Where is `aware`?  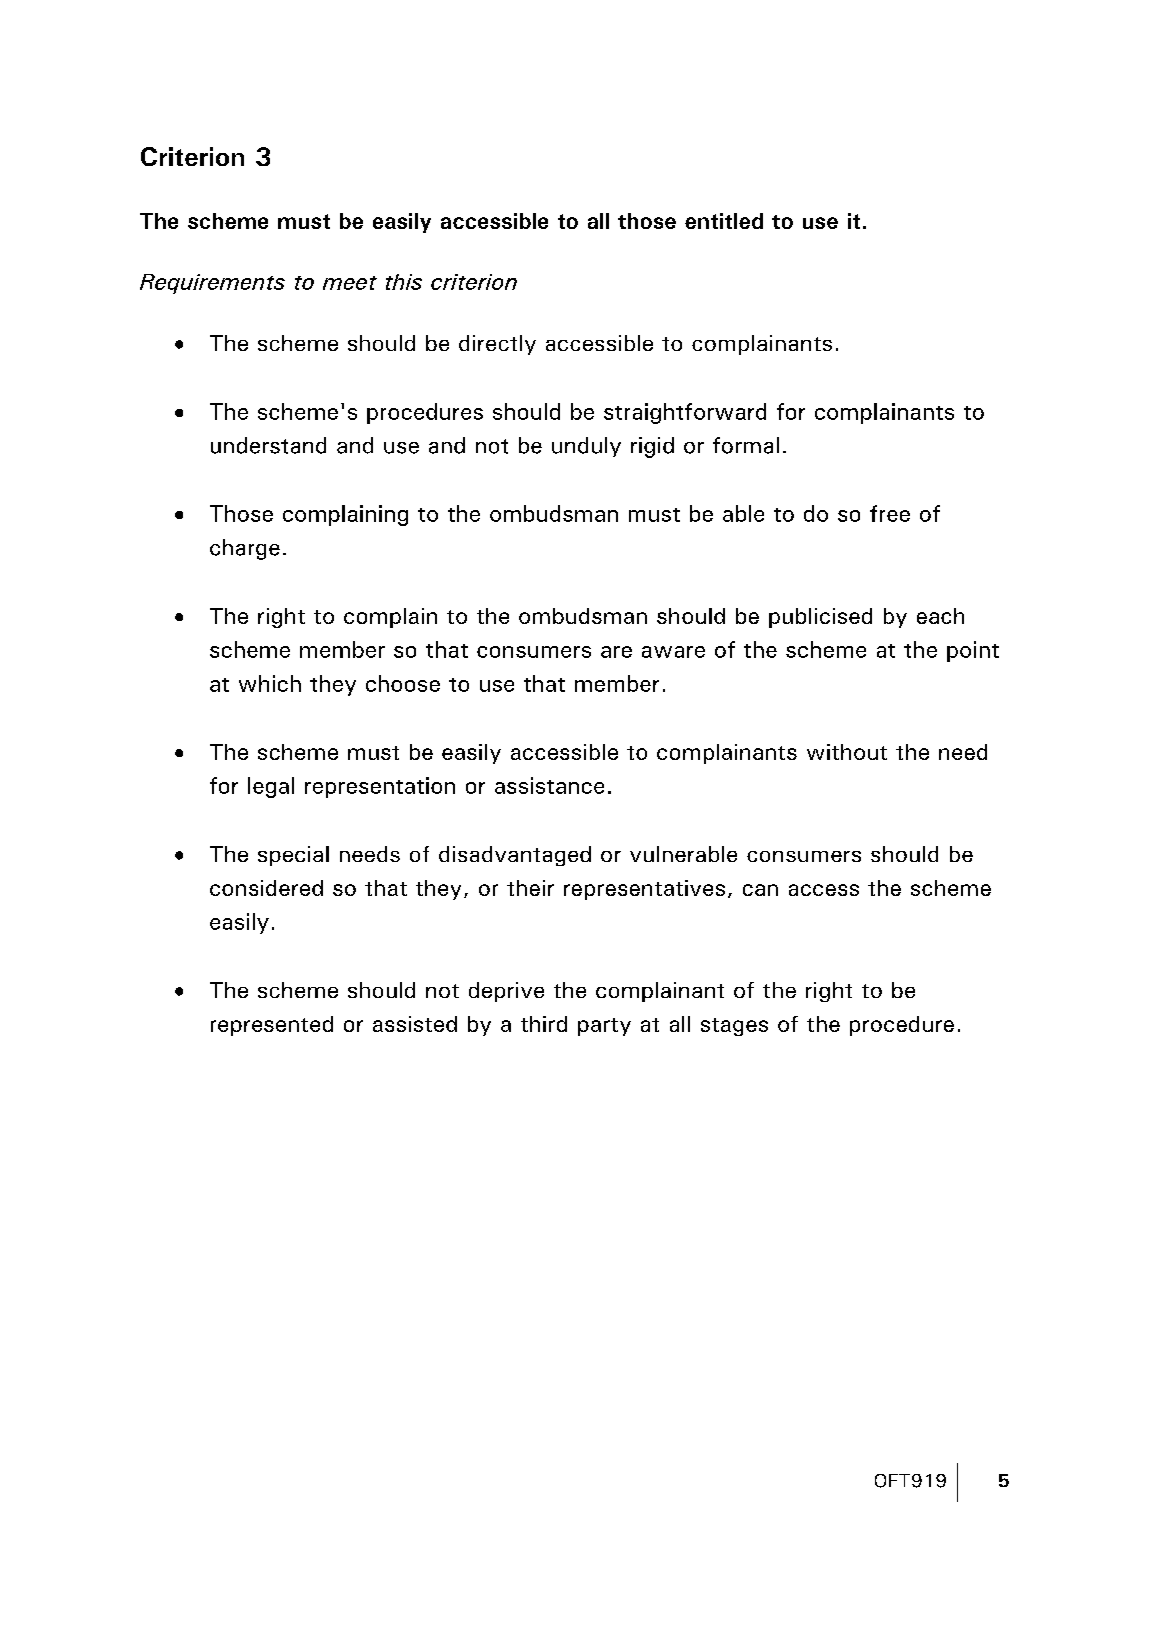 aware is located at coordinates (673, 652).
